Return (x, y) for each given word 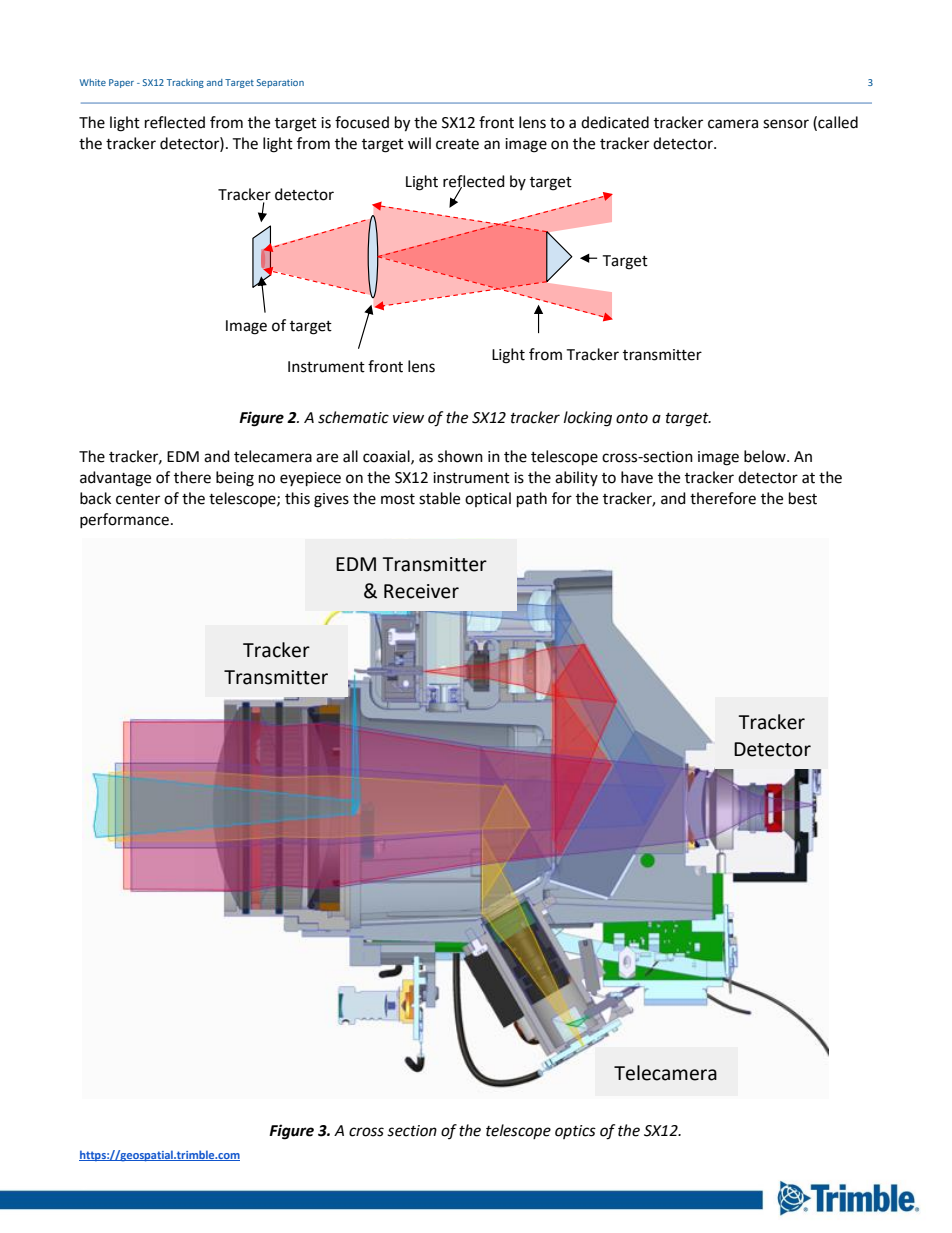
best (803, 498)
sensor (786, 124)
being (235, 479)
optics (575, 1132)
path (532, 500)
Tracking (185, 83)
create (457, 144)
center (138, 499)
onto (632, 418)
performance (124, 520)
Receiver (421, 591)
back (95, 498)
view (408, 418)
